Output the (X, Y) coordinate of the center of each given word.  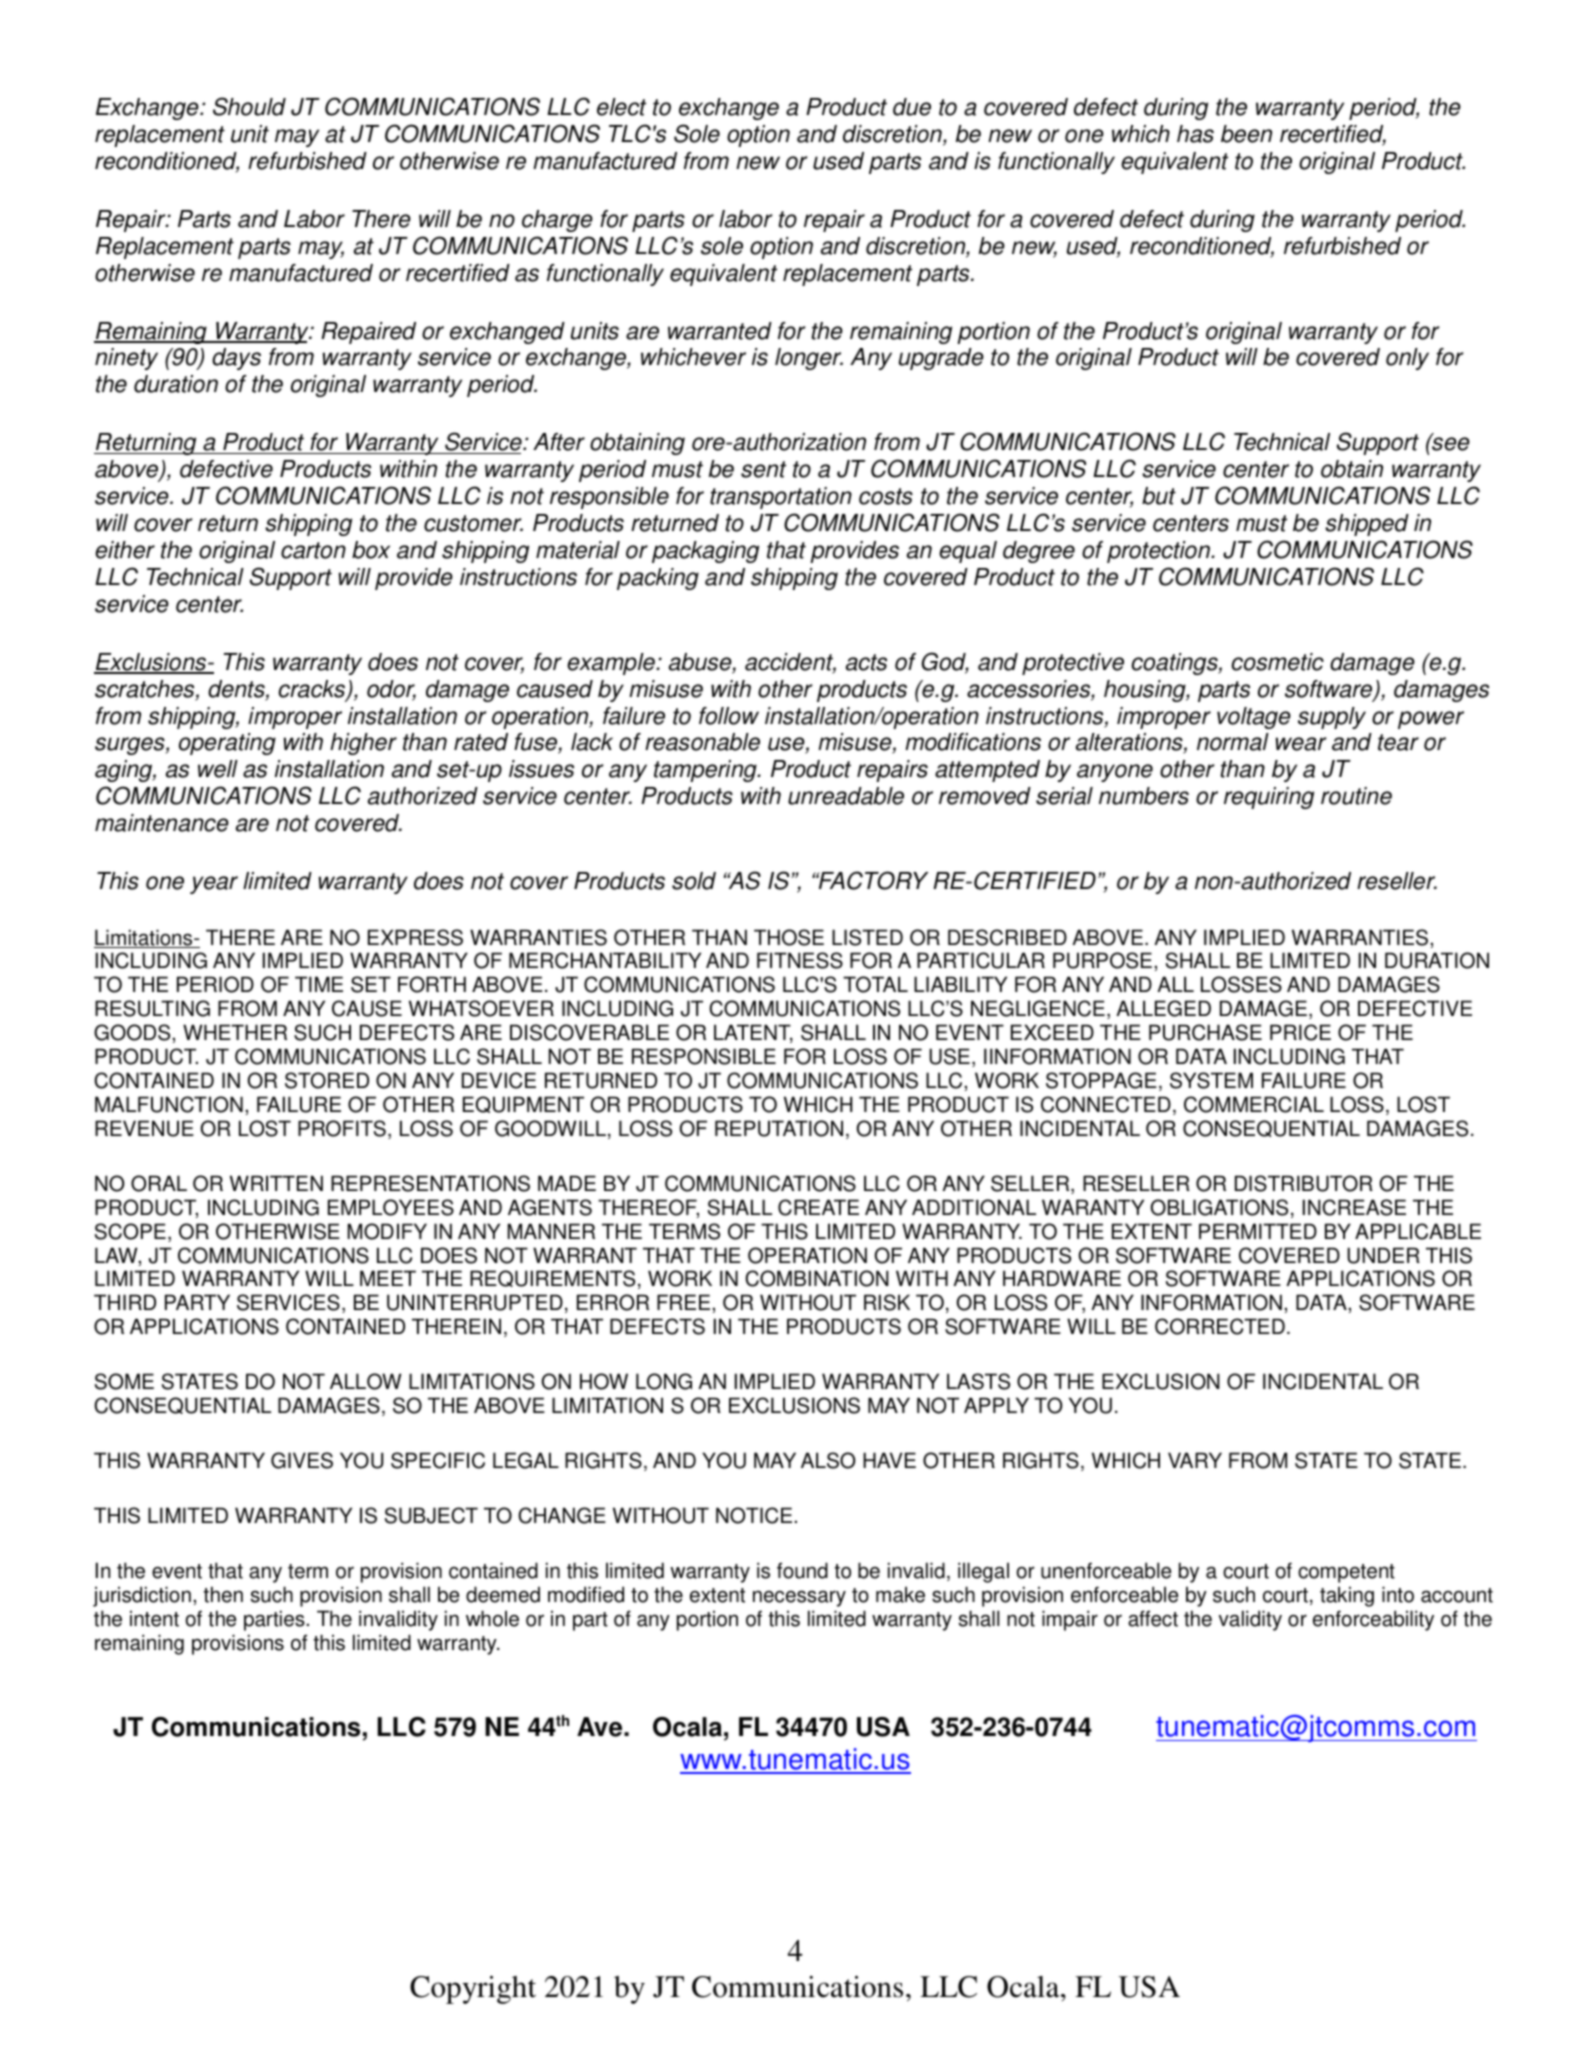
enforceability (1373, 1620)
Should (249, 106)
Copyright (473, 1990)
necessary (799, 1598)
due (912, 107)
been (1246, 134)
